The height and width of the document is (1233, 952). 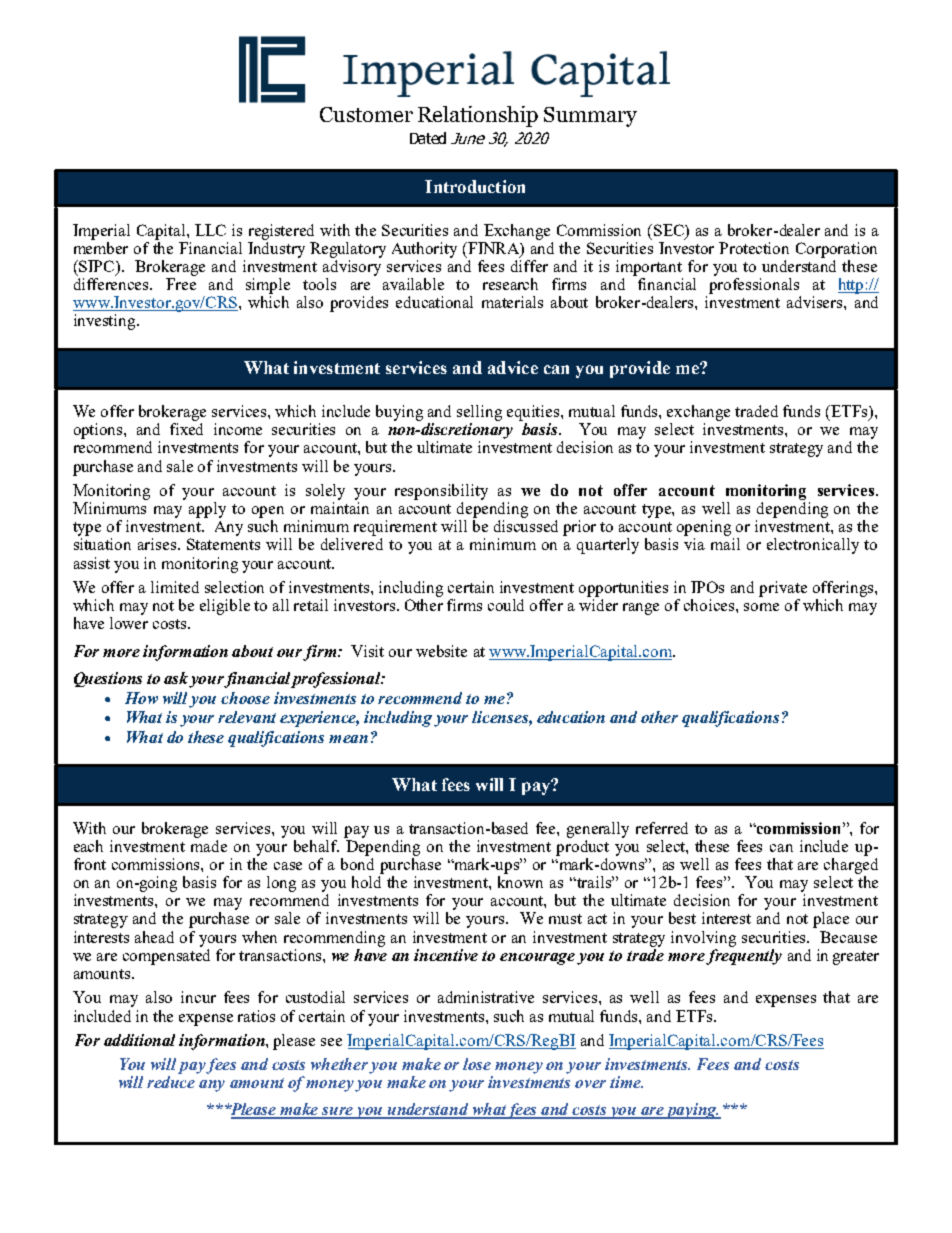 What do you see at coordinates (478, 116) in the document?
I see `Relationship` at bounding box center [478, 116].
